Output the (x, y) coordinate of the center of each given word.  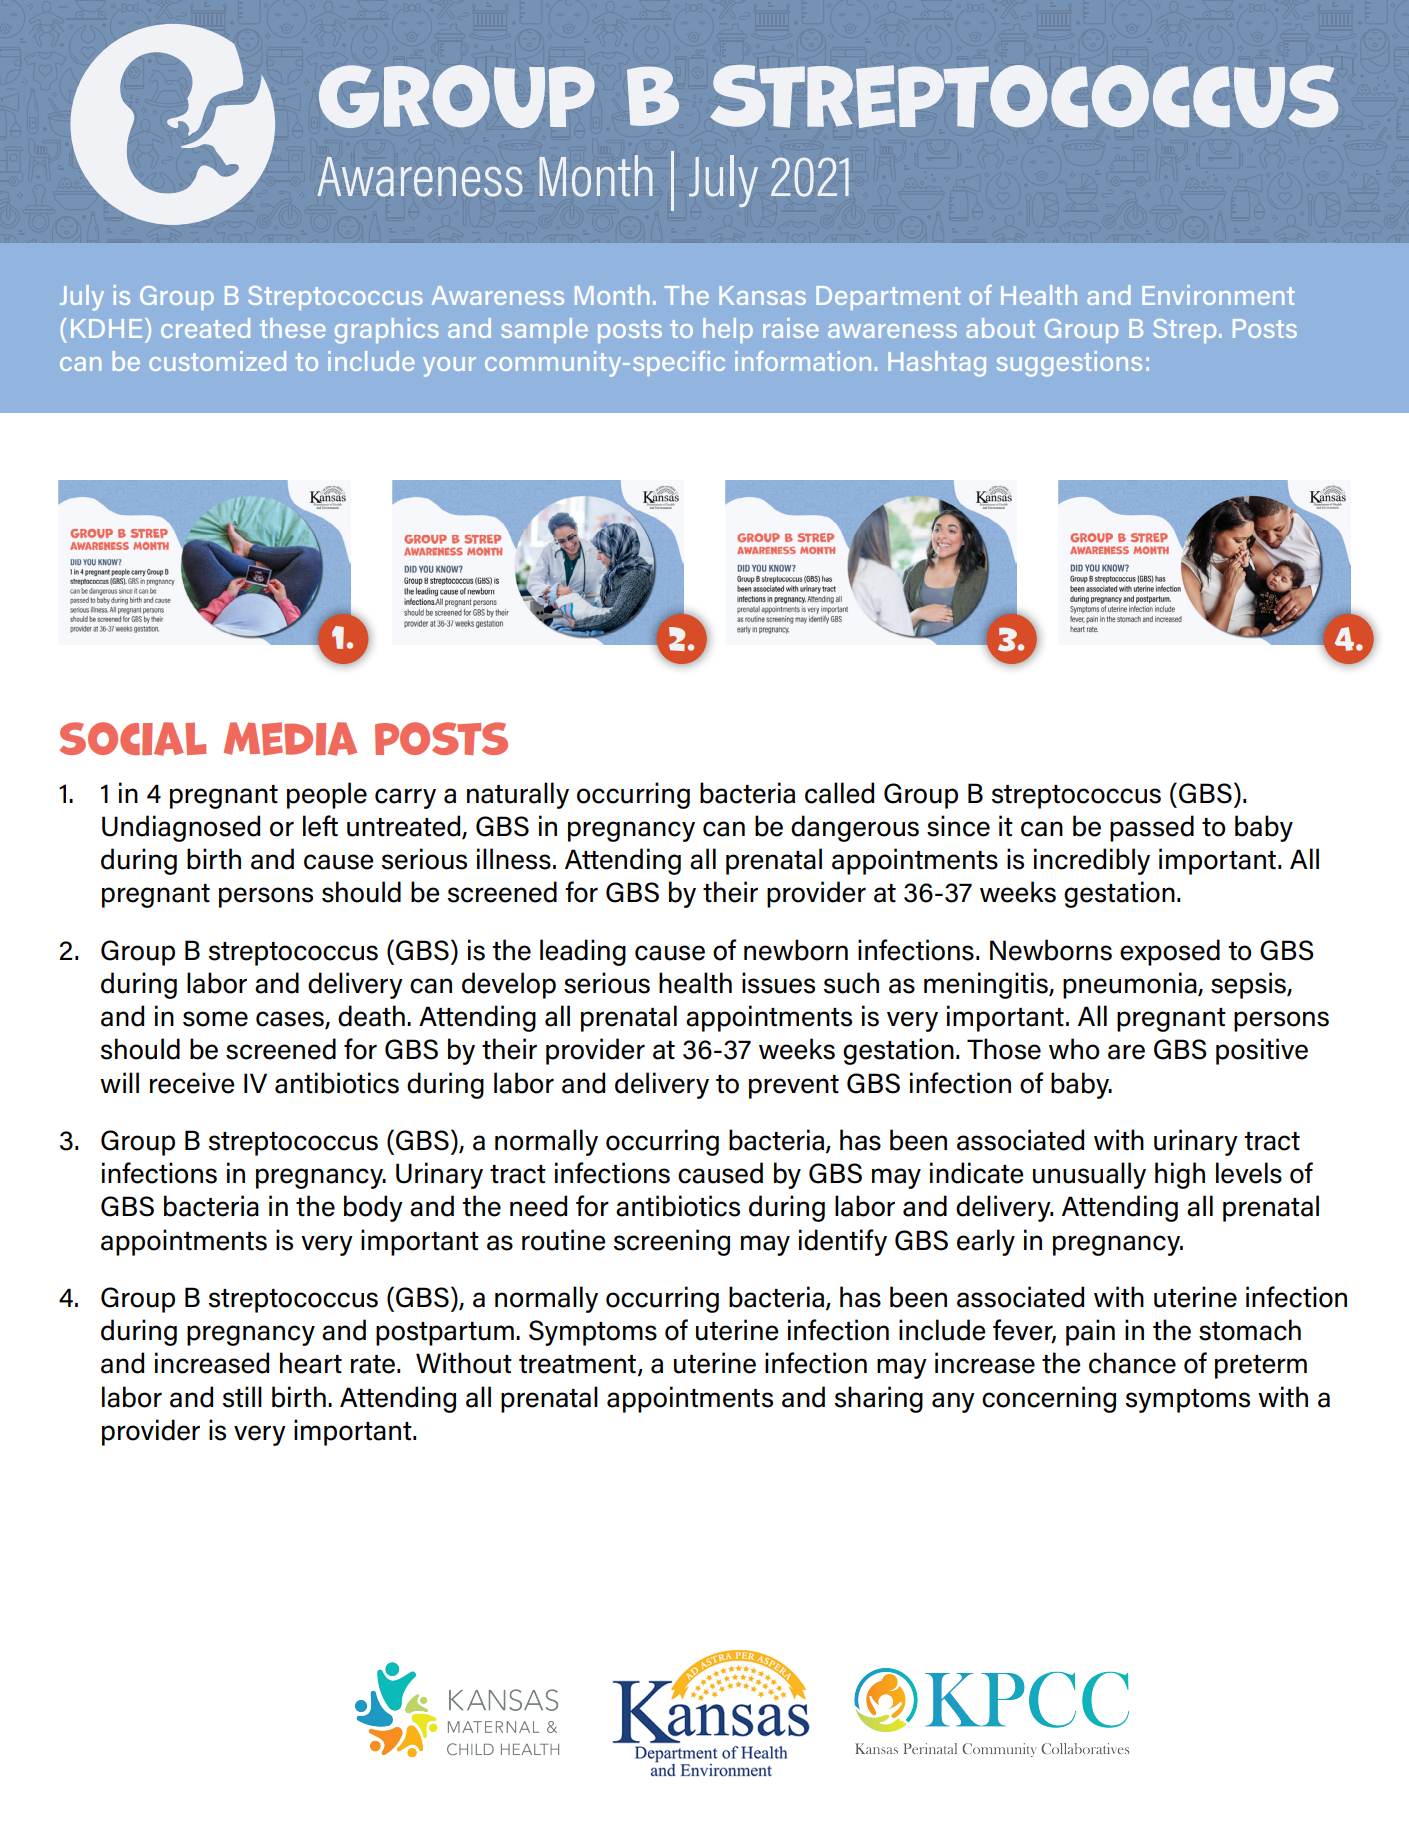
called (839, 793)
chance (1132, 1363)
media (290, 739)
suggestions (1069, 364)
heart (311, 1363)
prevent (794, 1087)
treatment (579, 1365)
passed (1152, 828)
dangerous (855, 828)
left (320, 826)
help (728, 330)
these (293, 328)
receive (192, 1083)
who (1074, 1049)
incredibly (1092, 861)
